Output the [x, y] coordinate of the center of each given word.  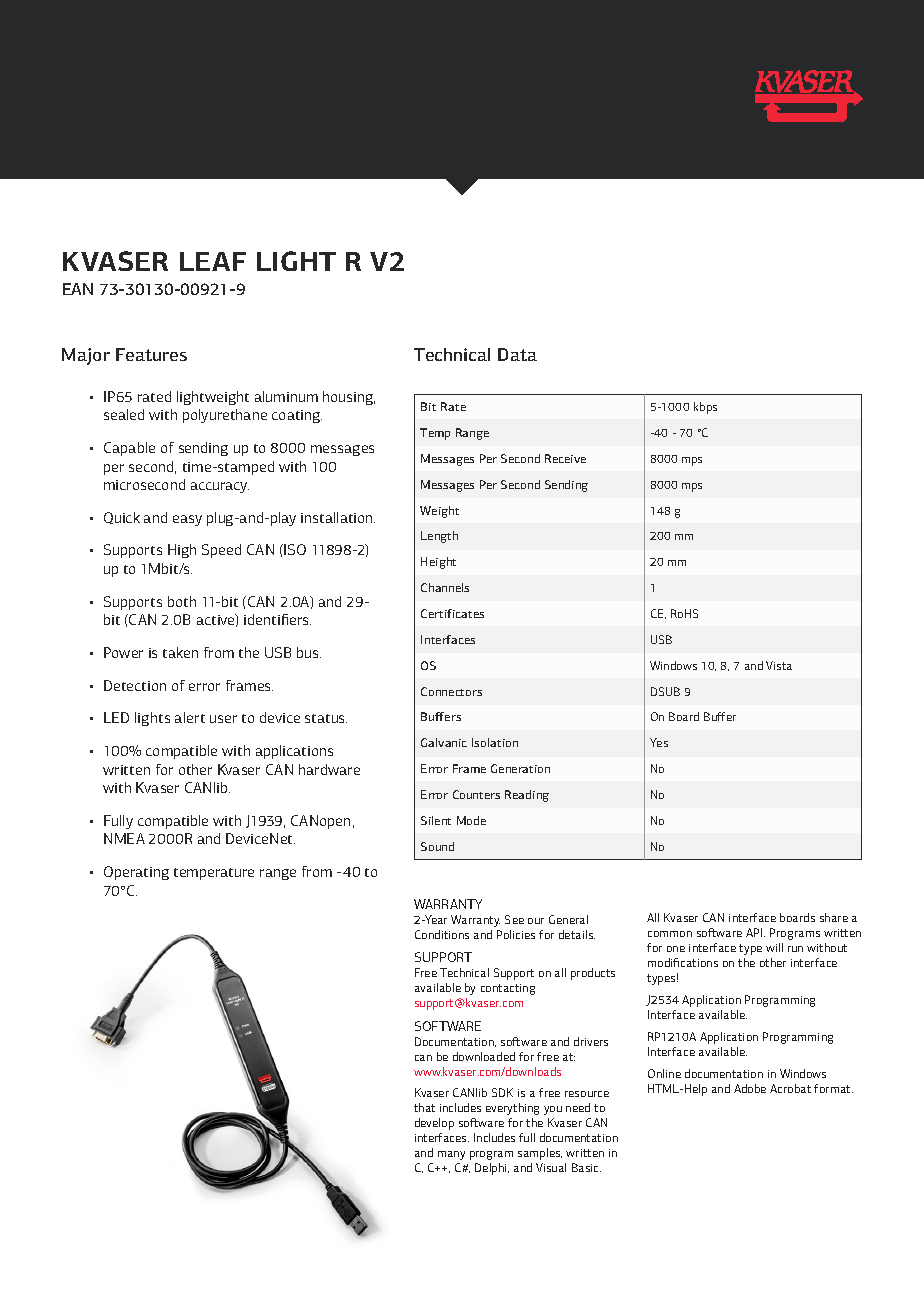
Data [517, 354]
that [424, 1107]
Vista [779, 665]
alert [190, 717]
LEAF [213, 261]
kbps [705, 408]
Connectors [451, 691]
